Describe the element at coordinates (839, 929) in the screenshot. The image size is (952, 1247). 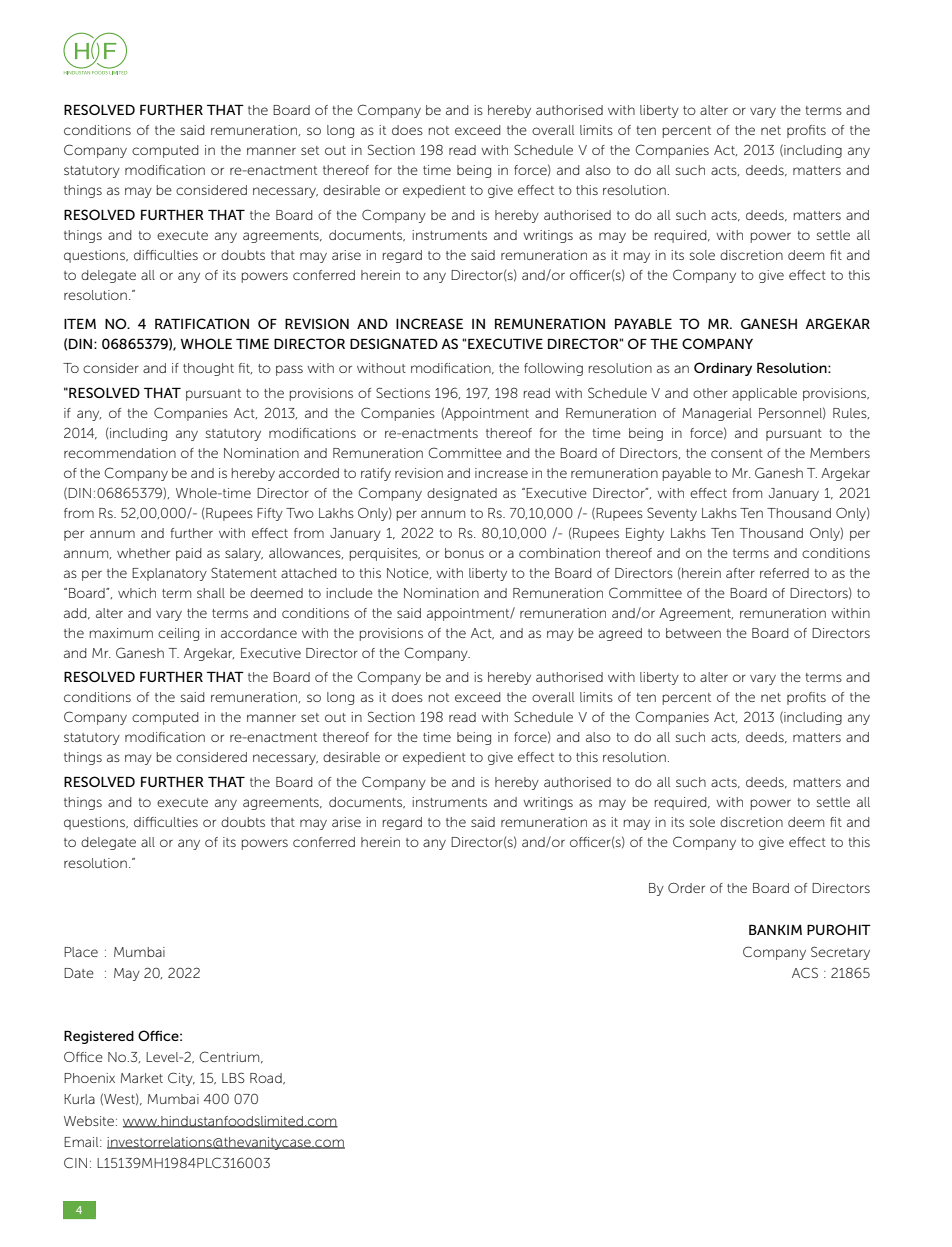
I see `PUROHIT` at that location.
